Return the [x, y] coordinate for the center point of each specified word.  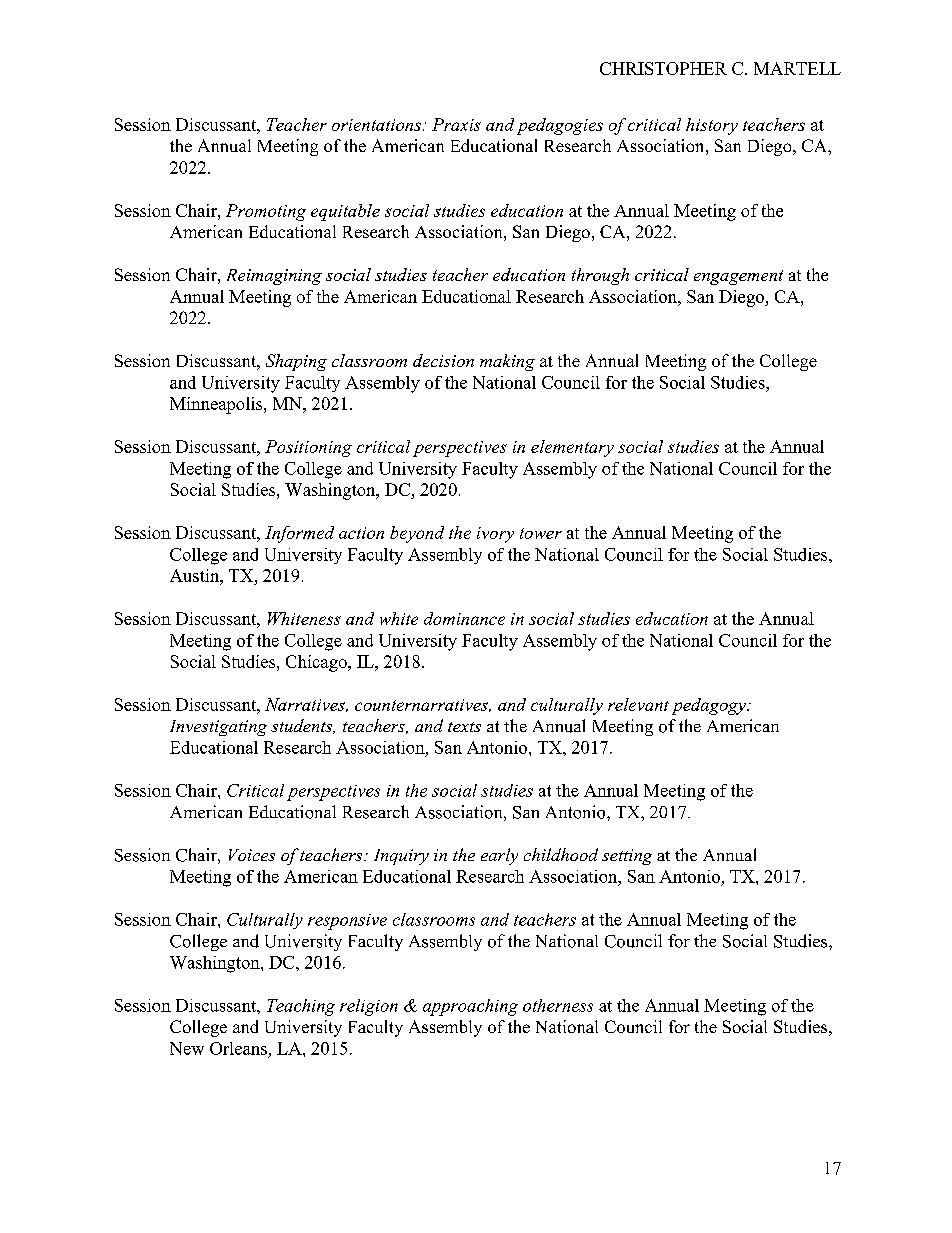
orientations [376, 125]
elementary [572, 448]
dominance [464, 618]
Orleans [238, 1048]
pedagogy [710, 706]
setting [627, 857]
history [712, 126]
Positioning [308, 448]
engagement [738, 277]
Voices [252, 855]
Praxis [456, 124]
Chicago [317, 663]
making [507, 362]
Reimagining [274, 277]
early [499, 856]
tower [541, 533]
